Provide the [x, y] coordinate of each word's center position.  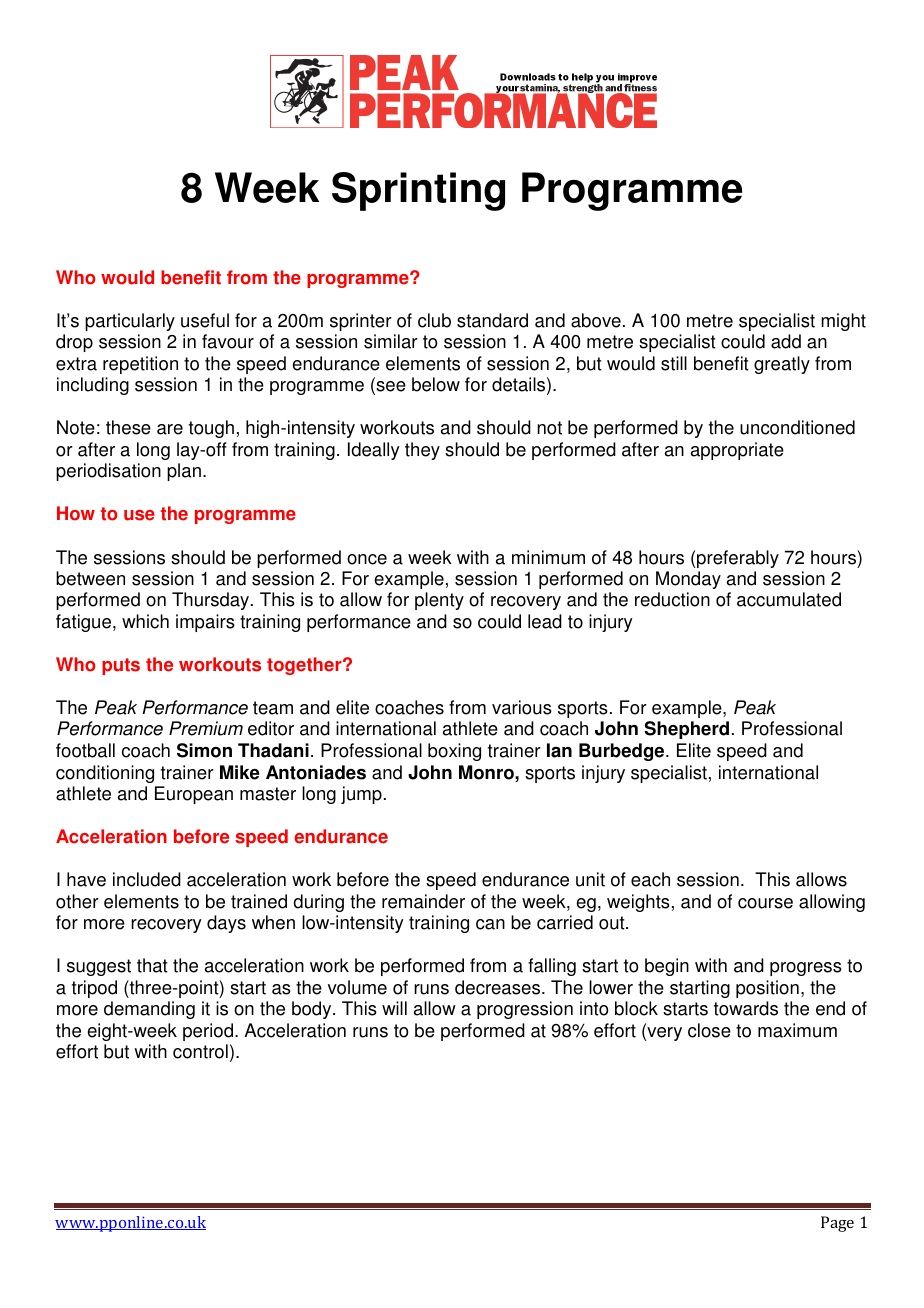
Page [837, 1224]
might [843, 322]
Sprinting [418, 191]
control [200, 1051]
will [394, 1008]
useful [205, 320]
